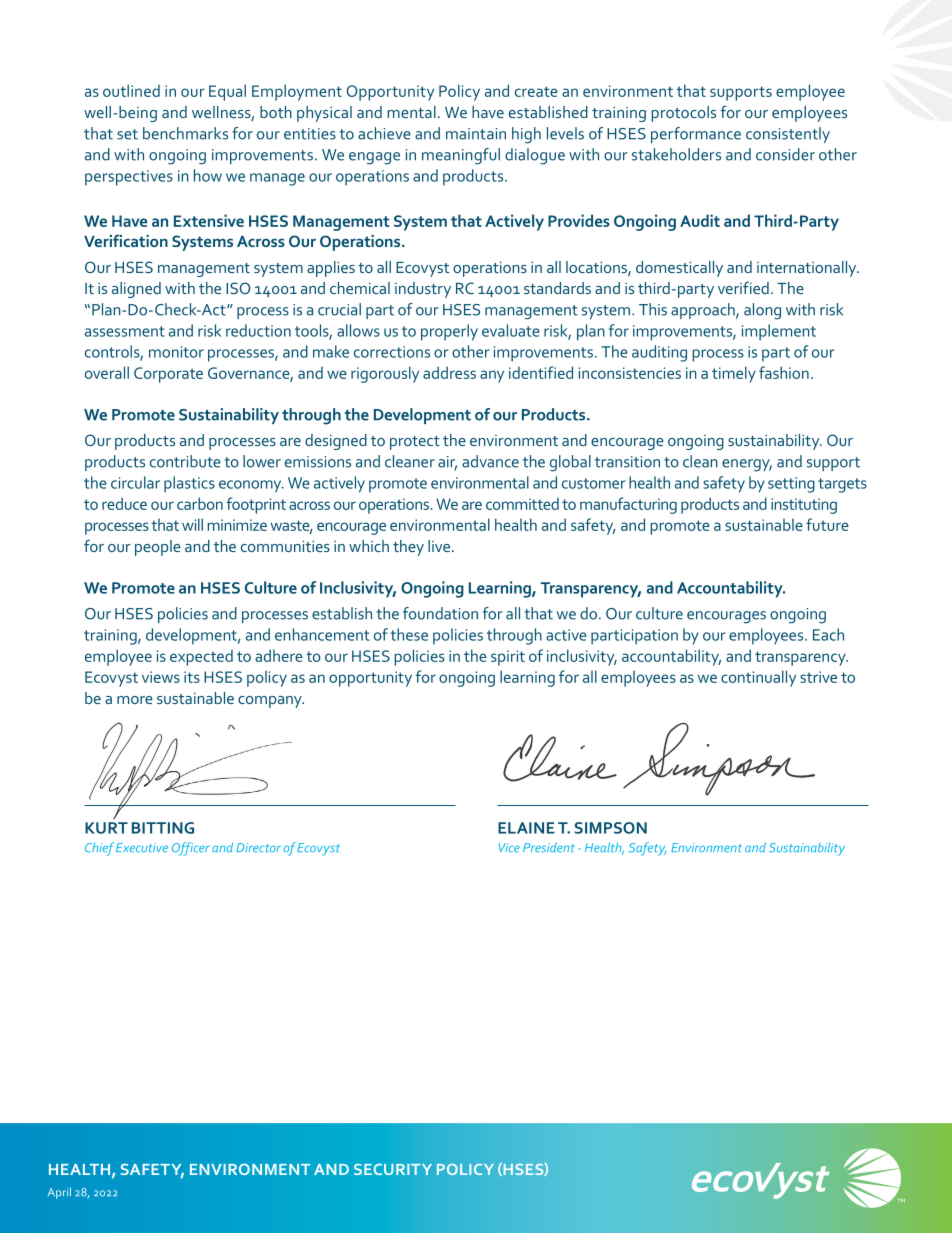  What do you see at coordinates (158, 548) in the page?
I see `people` at bounding box center [158, 548].
